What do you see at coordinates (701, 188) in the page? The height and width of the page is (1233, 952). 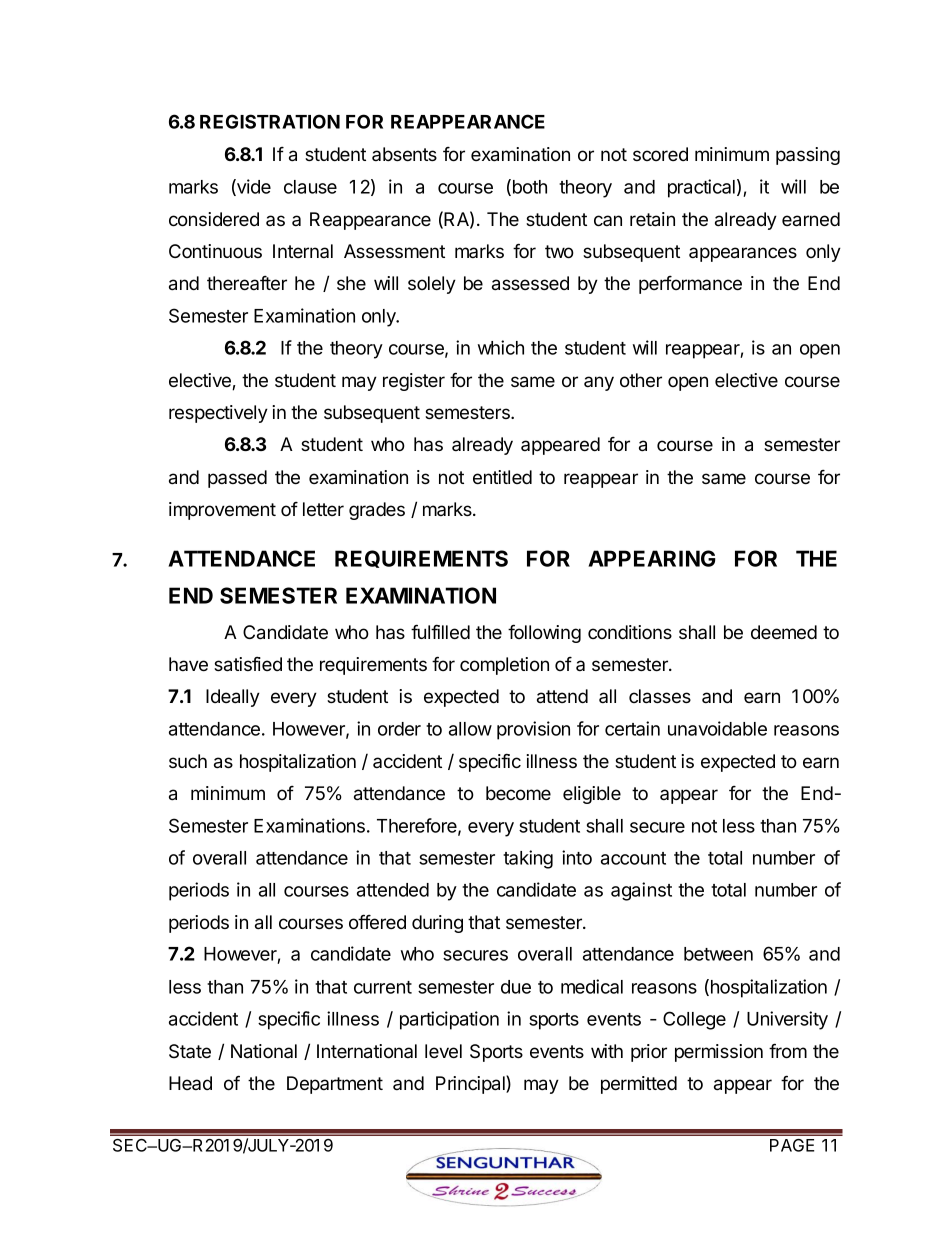 I see `practical` at bounding box center [701, 188].
